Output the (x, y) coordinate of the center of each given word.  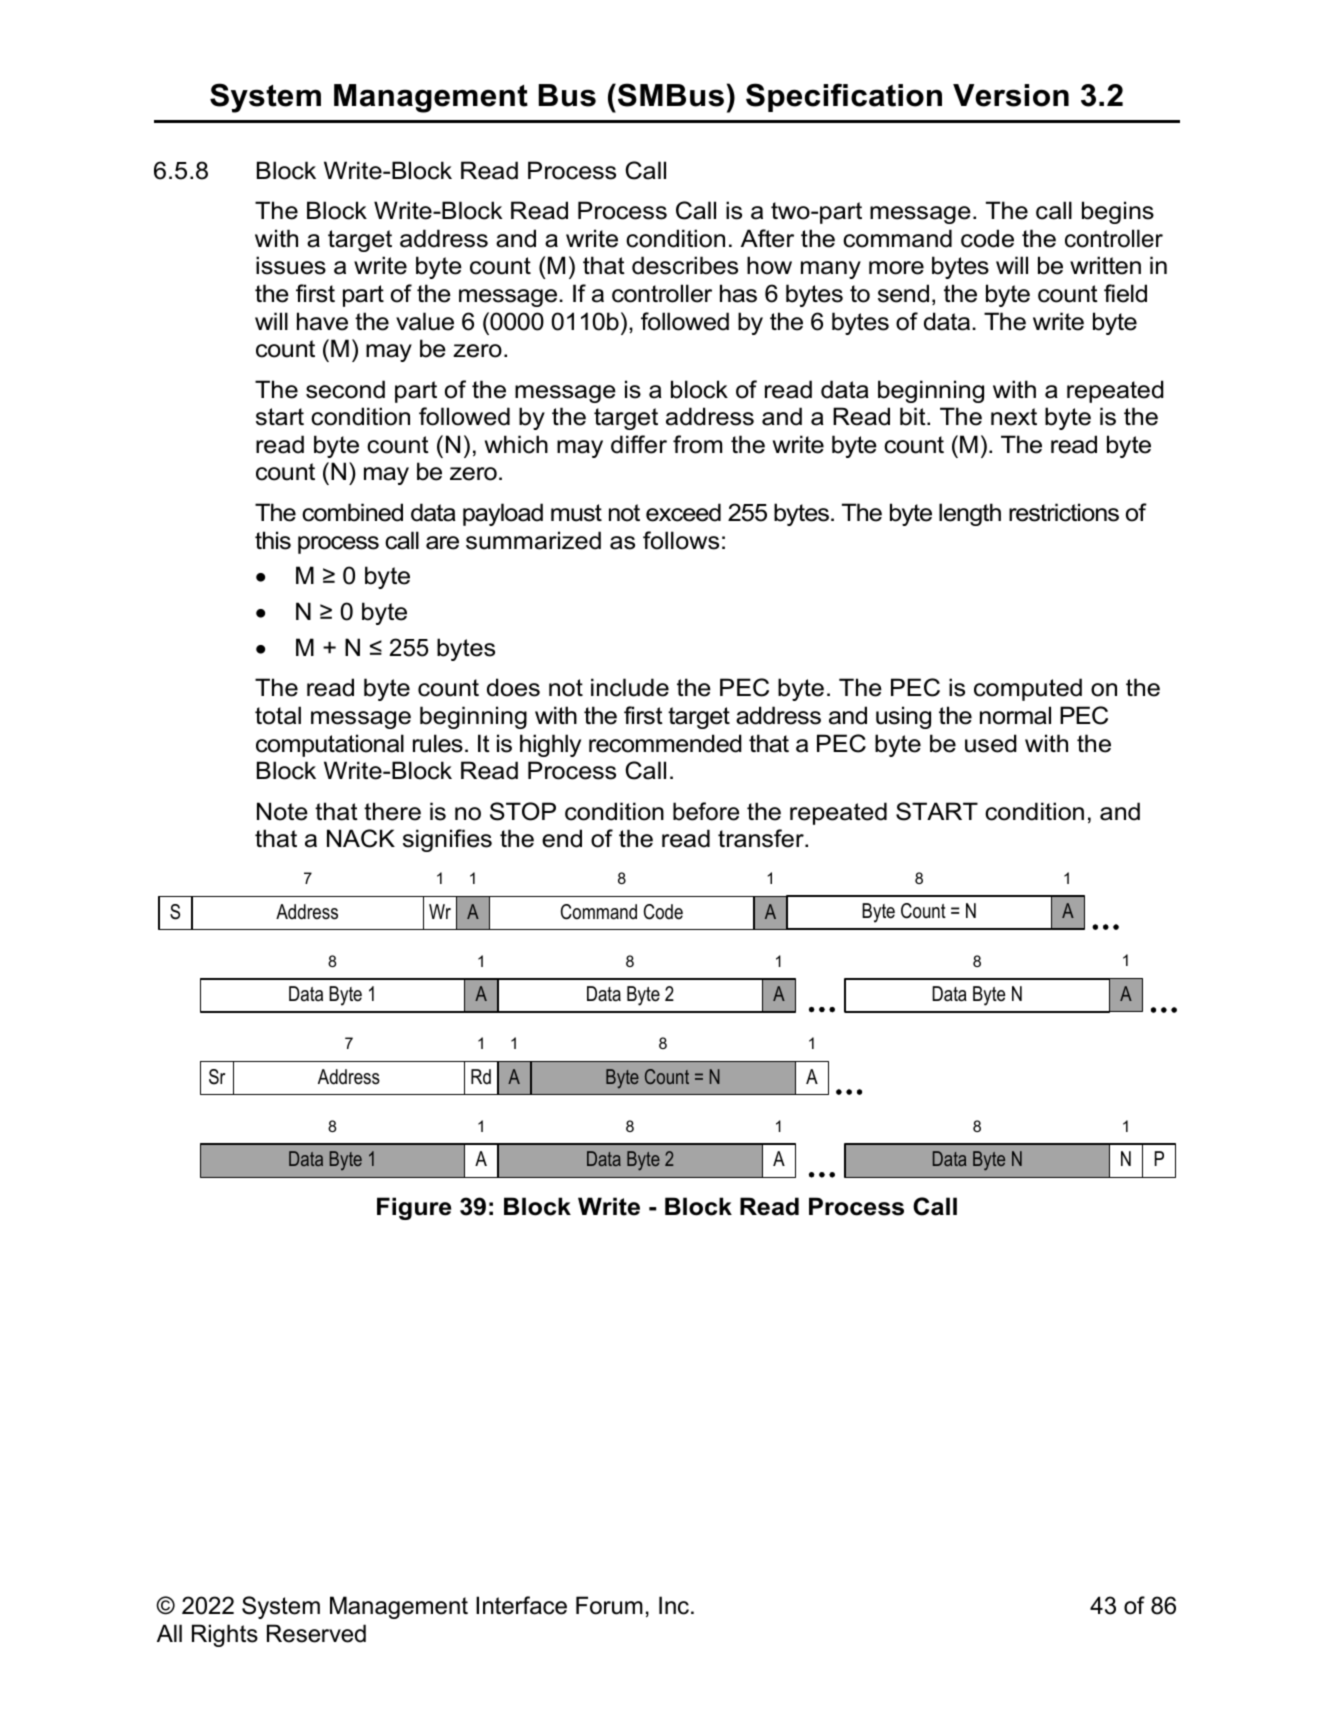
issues (291, 265)
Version (1011, 95)
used (991, 743)
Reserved (316, 1633)
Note (282, 811)
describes (685, 265)
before (706, 811)
